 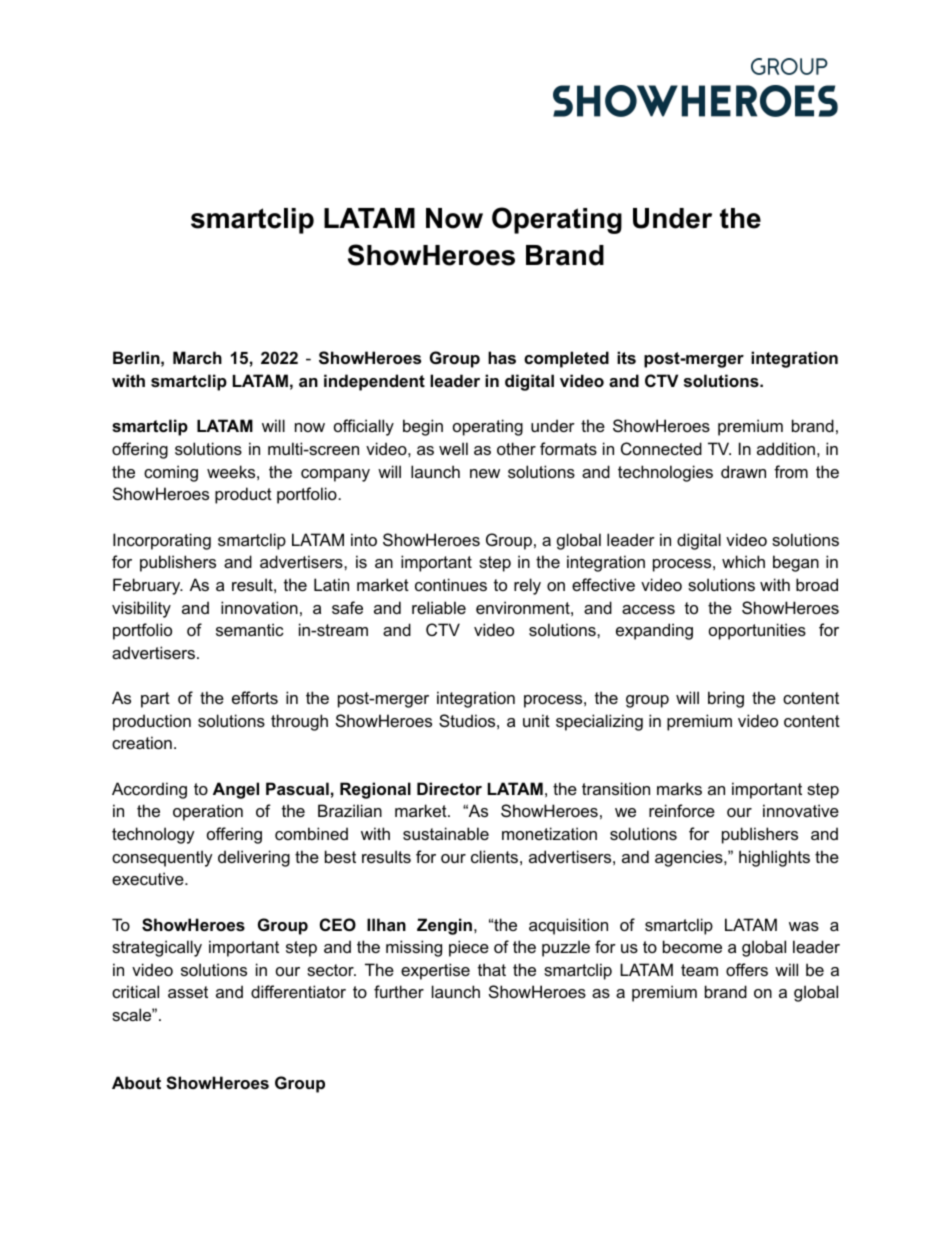 What do you see at coordinates (162, 541) in the screenshot?
I see `Incorporating` at bounding box center [162, 541].
